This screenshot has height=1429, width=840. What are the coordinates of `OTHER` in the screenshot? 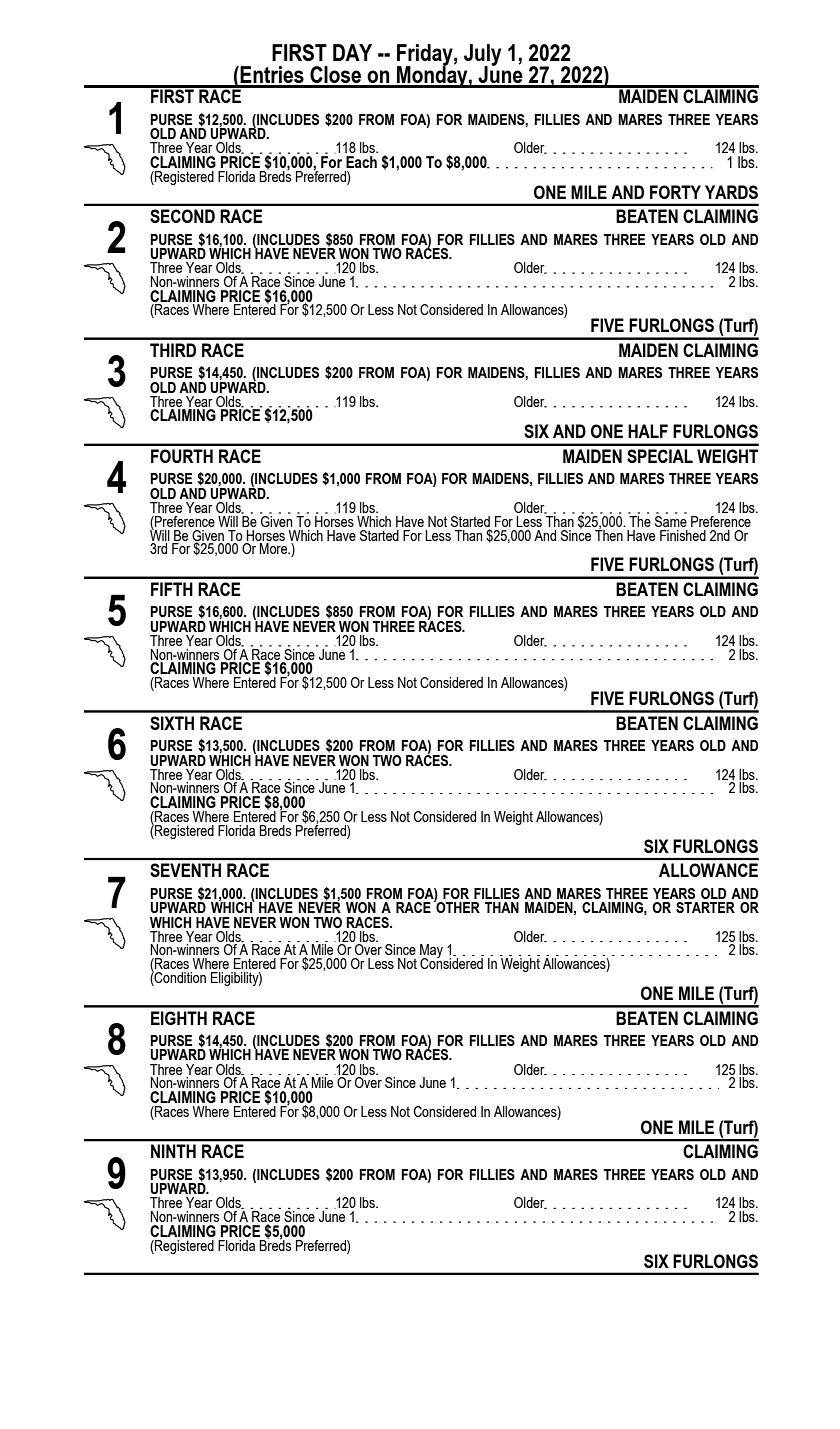 It's located at (457, 906).
